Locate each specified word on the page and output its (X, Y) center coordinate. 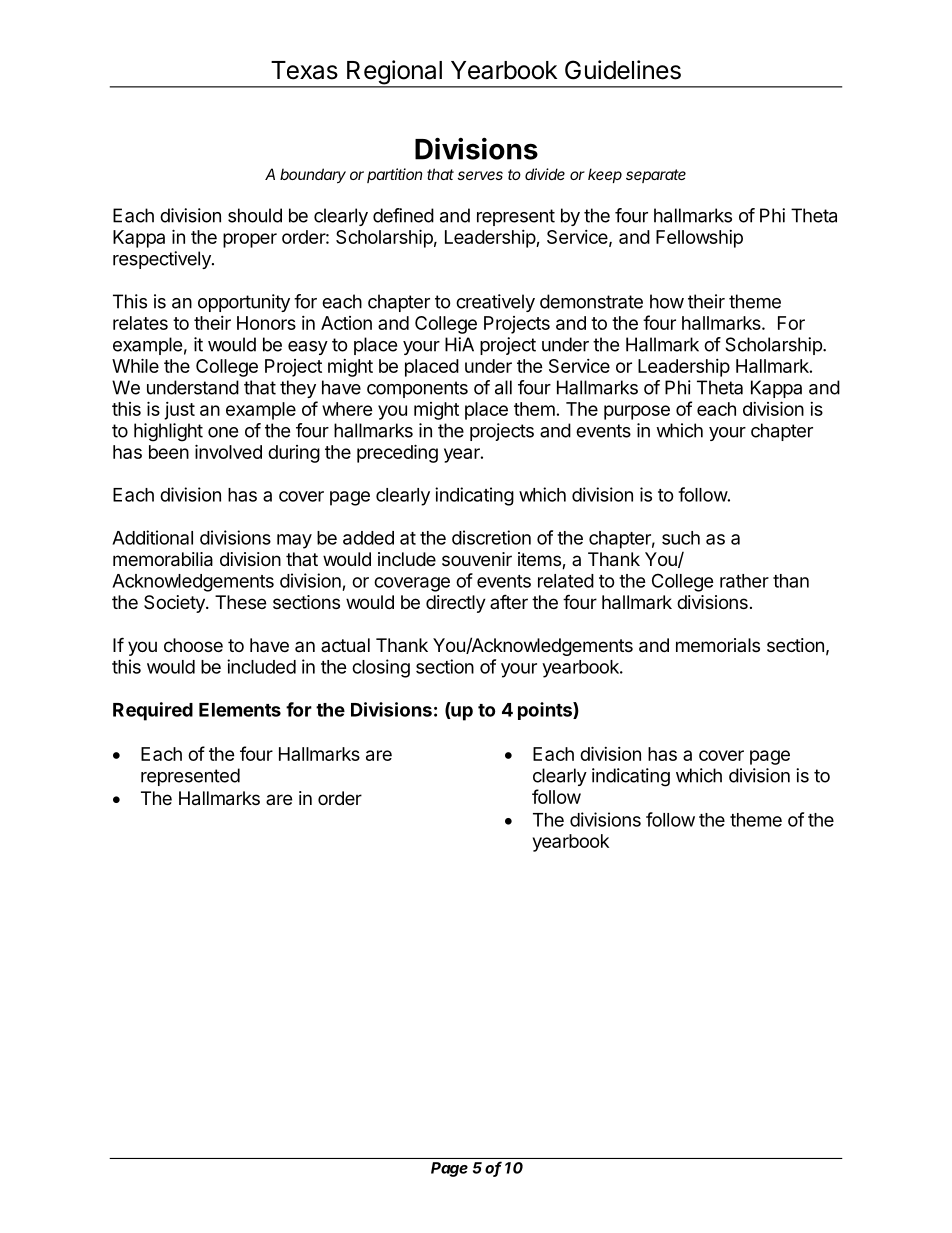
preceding (397, 453)
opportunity (244, 303)
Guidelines (623, 70)
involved (228, 451)
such (681, 538)
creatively (495, 303)
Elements (240, 710)
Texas (304, 70)
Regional (394, 73)
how (667, 301)
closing (381, 668)
